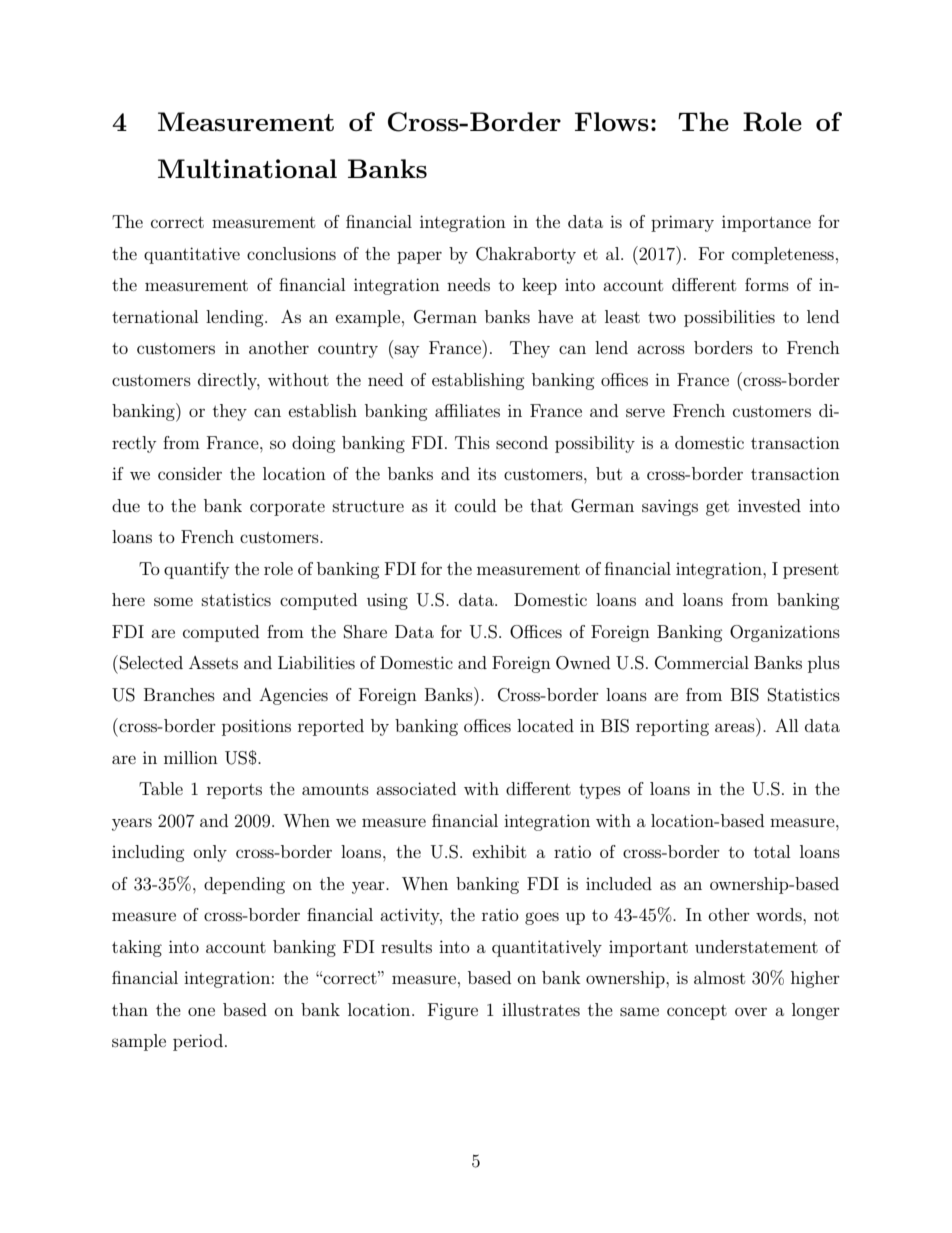  What do you see at coordinates (811, 571) in the page?
I see `present` at bounding box center [811, 571].
